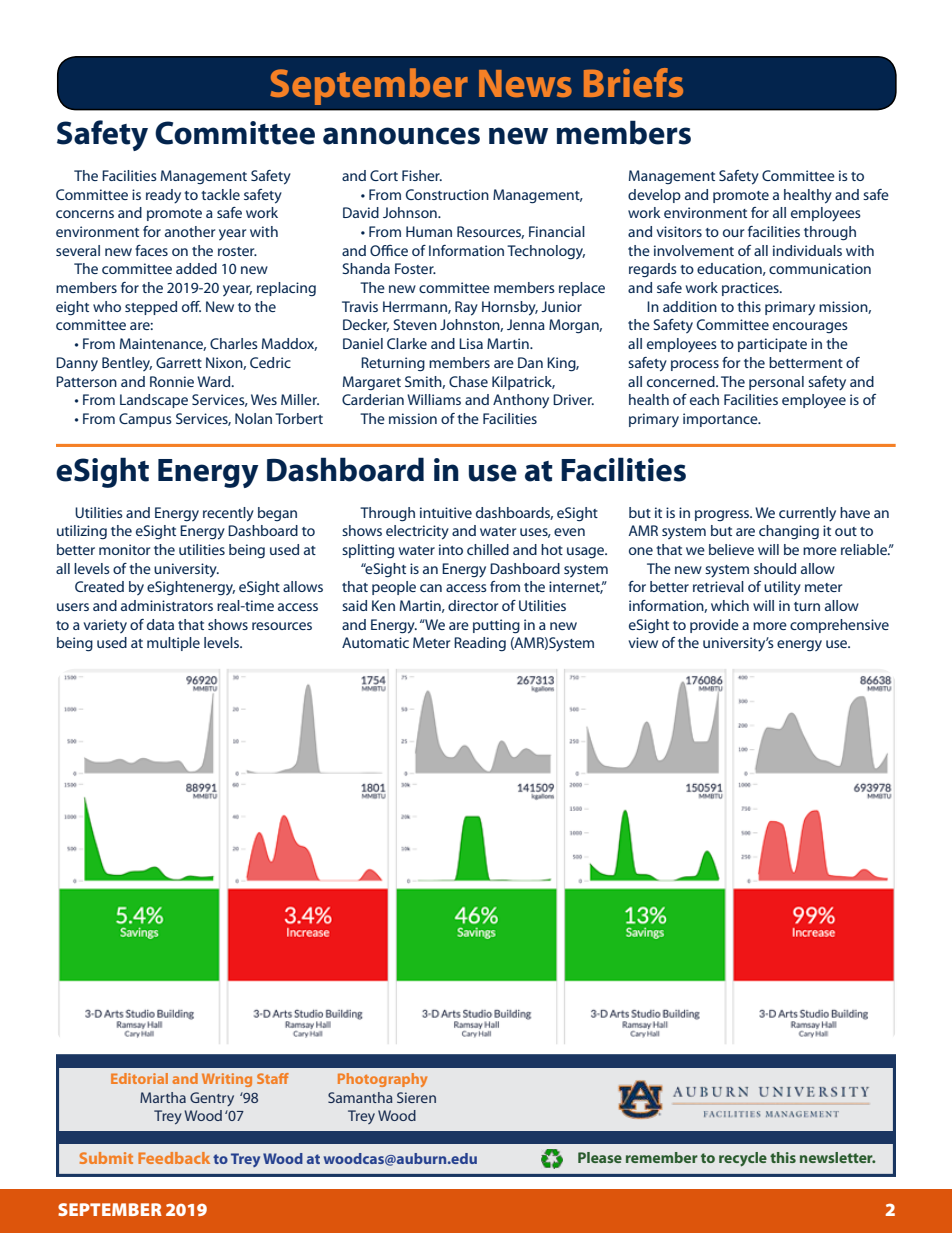 The width and height of the screenshot is (952, 1233). What do you see at coordinates (163, 196) in the screenshot?
I see `ready` at bounding box center [163, 196].
